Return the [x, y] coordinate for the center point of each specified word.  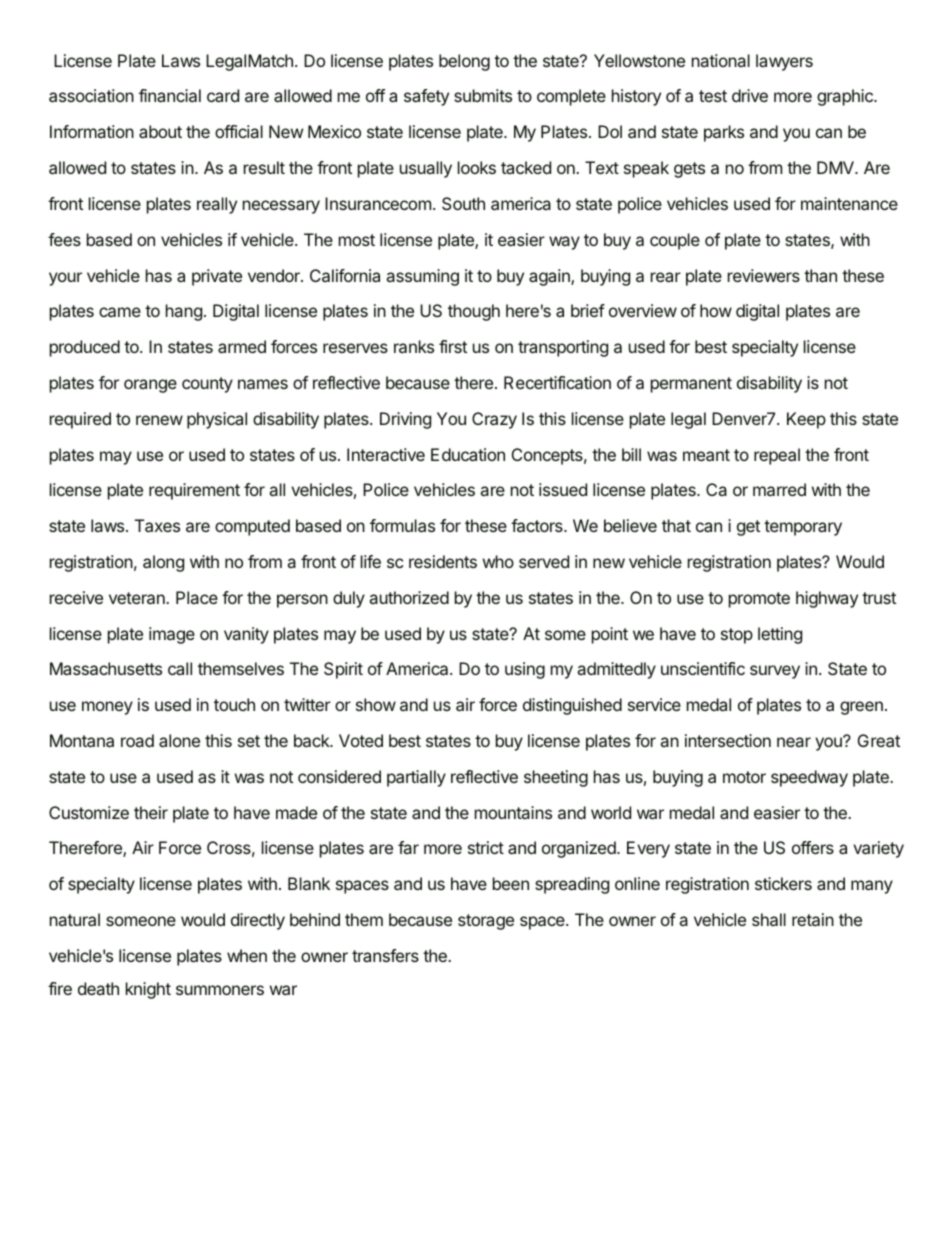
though [474, 312]
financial [170, 95]
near [794, 742]
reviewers [764, 275]
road [137, 740]
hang [184, 312]
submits [483, 95]
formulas [402, 525]
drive [750, 95]
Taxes [157, 525]
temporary [803, 528]
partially [416, 778]
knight [148, 990]
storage [486, 922]
